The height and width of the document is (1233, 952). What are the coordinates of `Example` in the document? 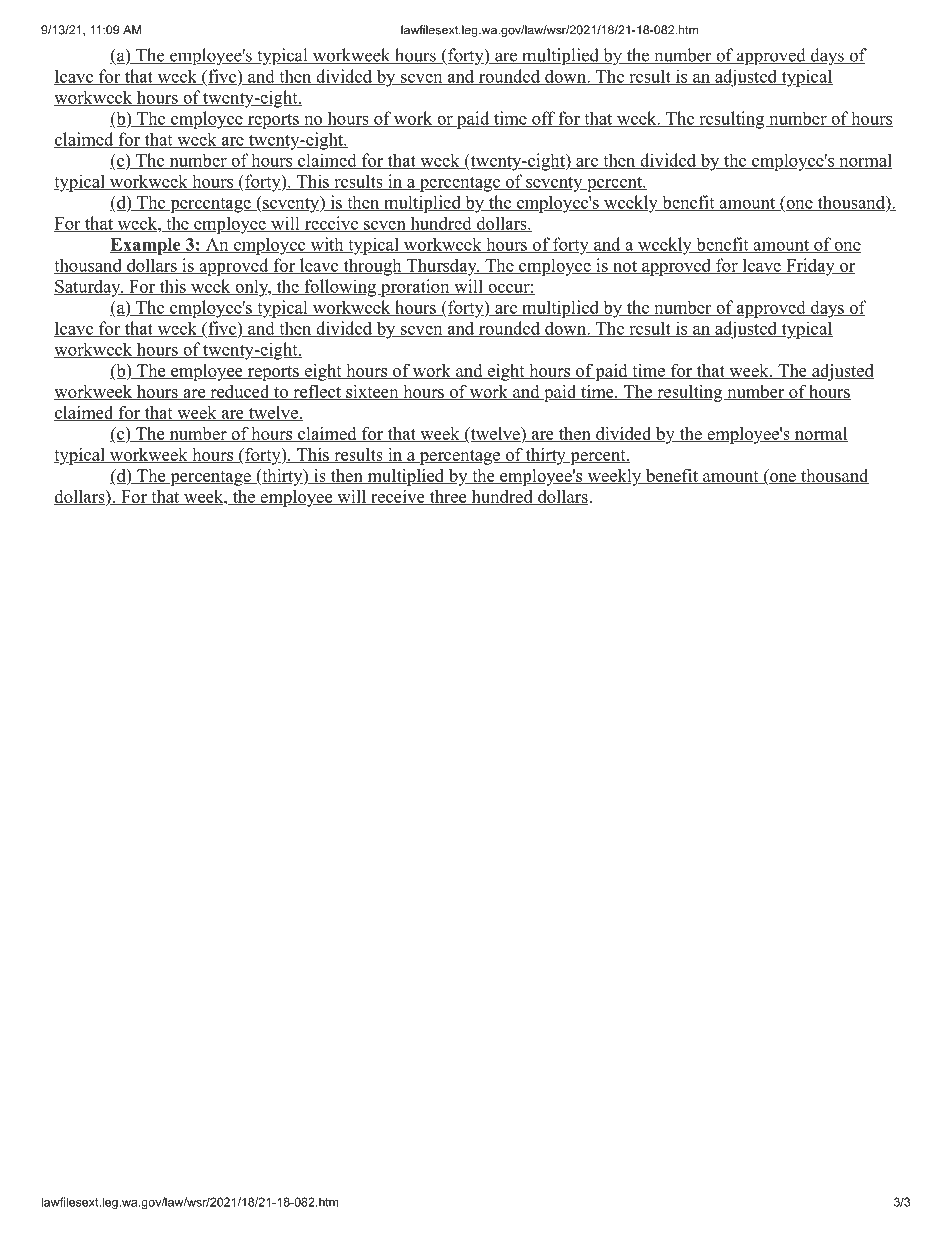 It's located at (146, 246).
